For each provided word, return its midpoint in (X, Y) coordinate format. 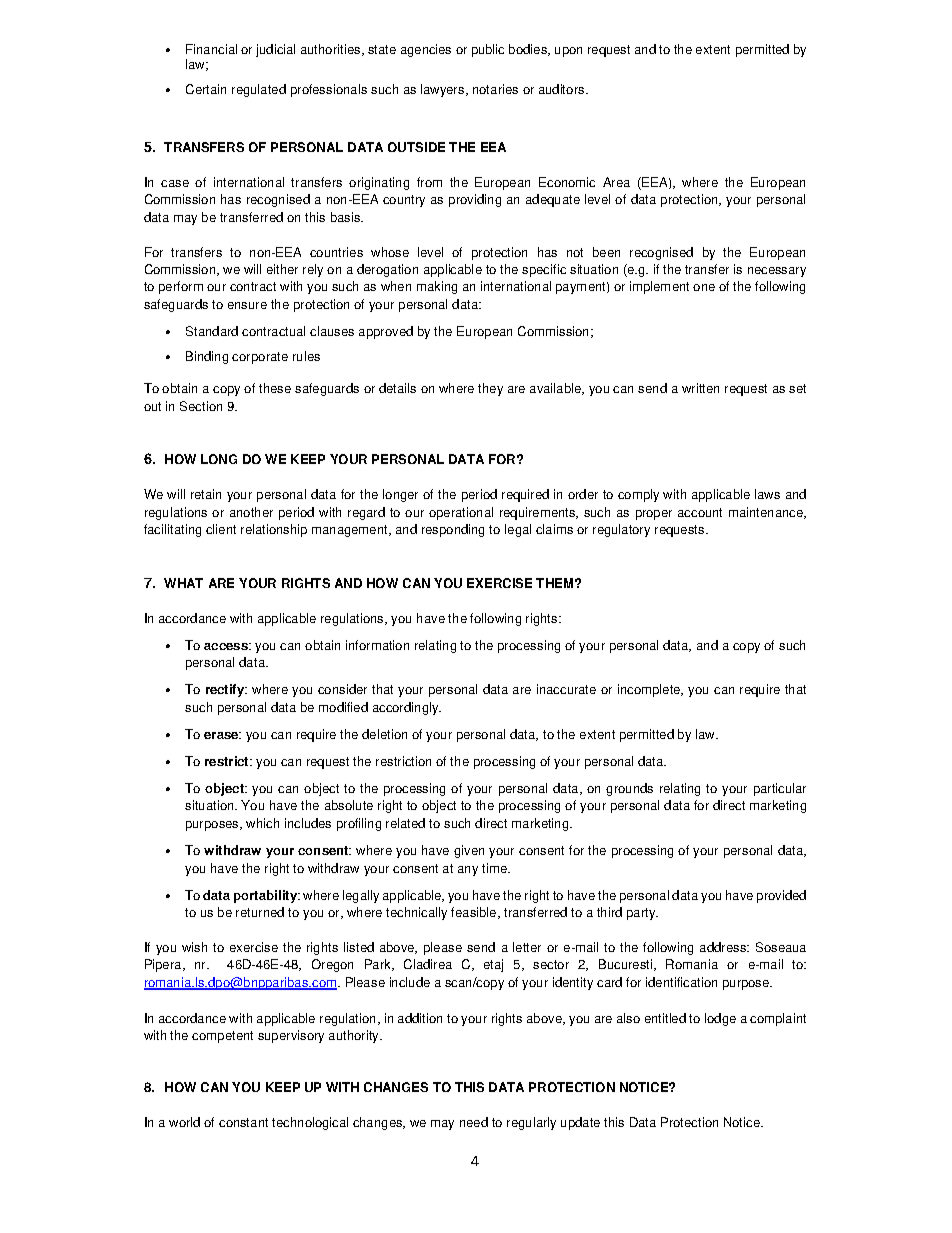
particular (780, 789)
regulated (259, 90)
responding (453, 530)
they (490, 389)
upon (568, 52)
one (704, 287)
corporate (260, 358)
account (700, 512)
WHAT (183, 583)
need (474, 1122)
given (469, 851)
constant (243, 1122)
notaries (495, 89)
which (262, 823)
